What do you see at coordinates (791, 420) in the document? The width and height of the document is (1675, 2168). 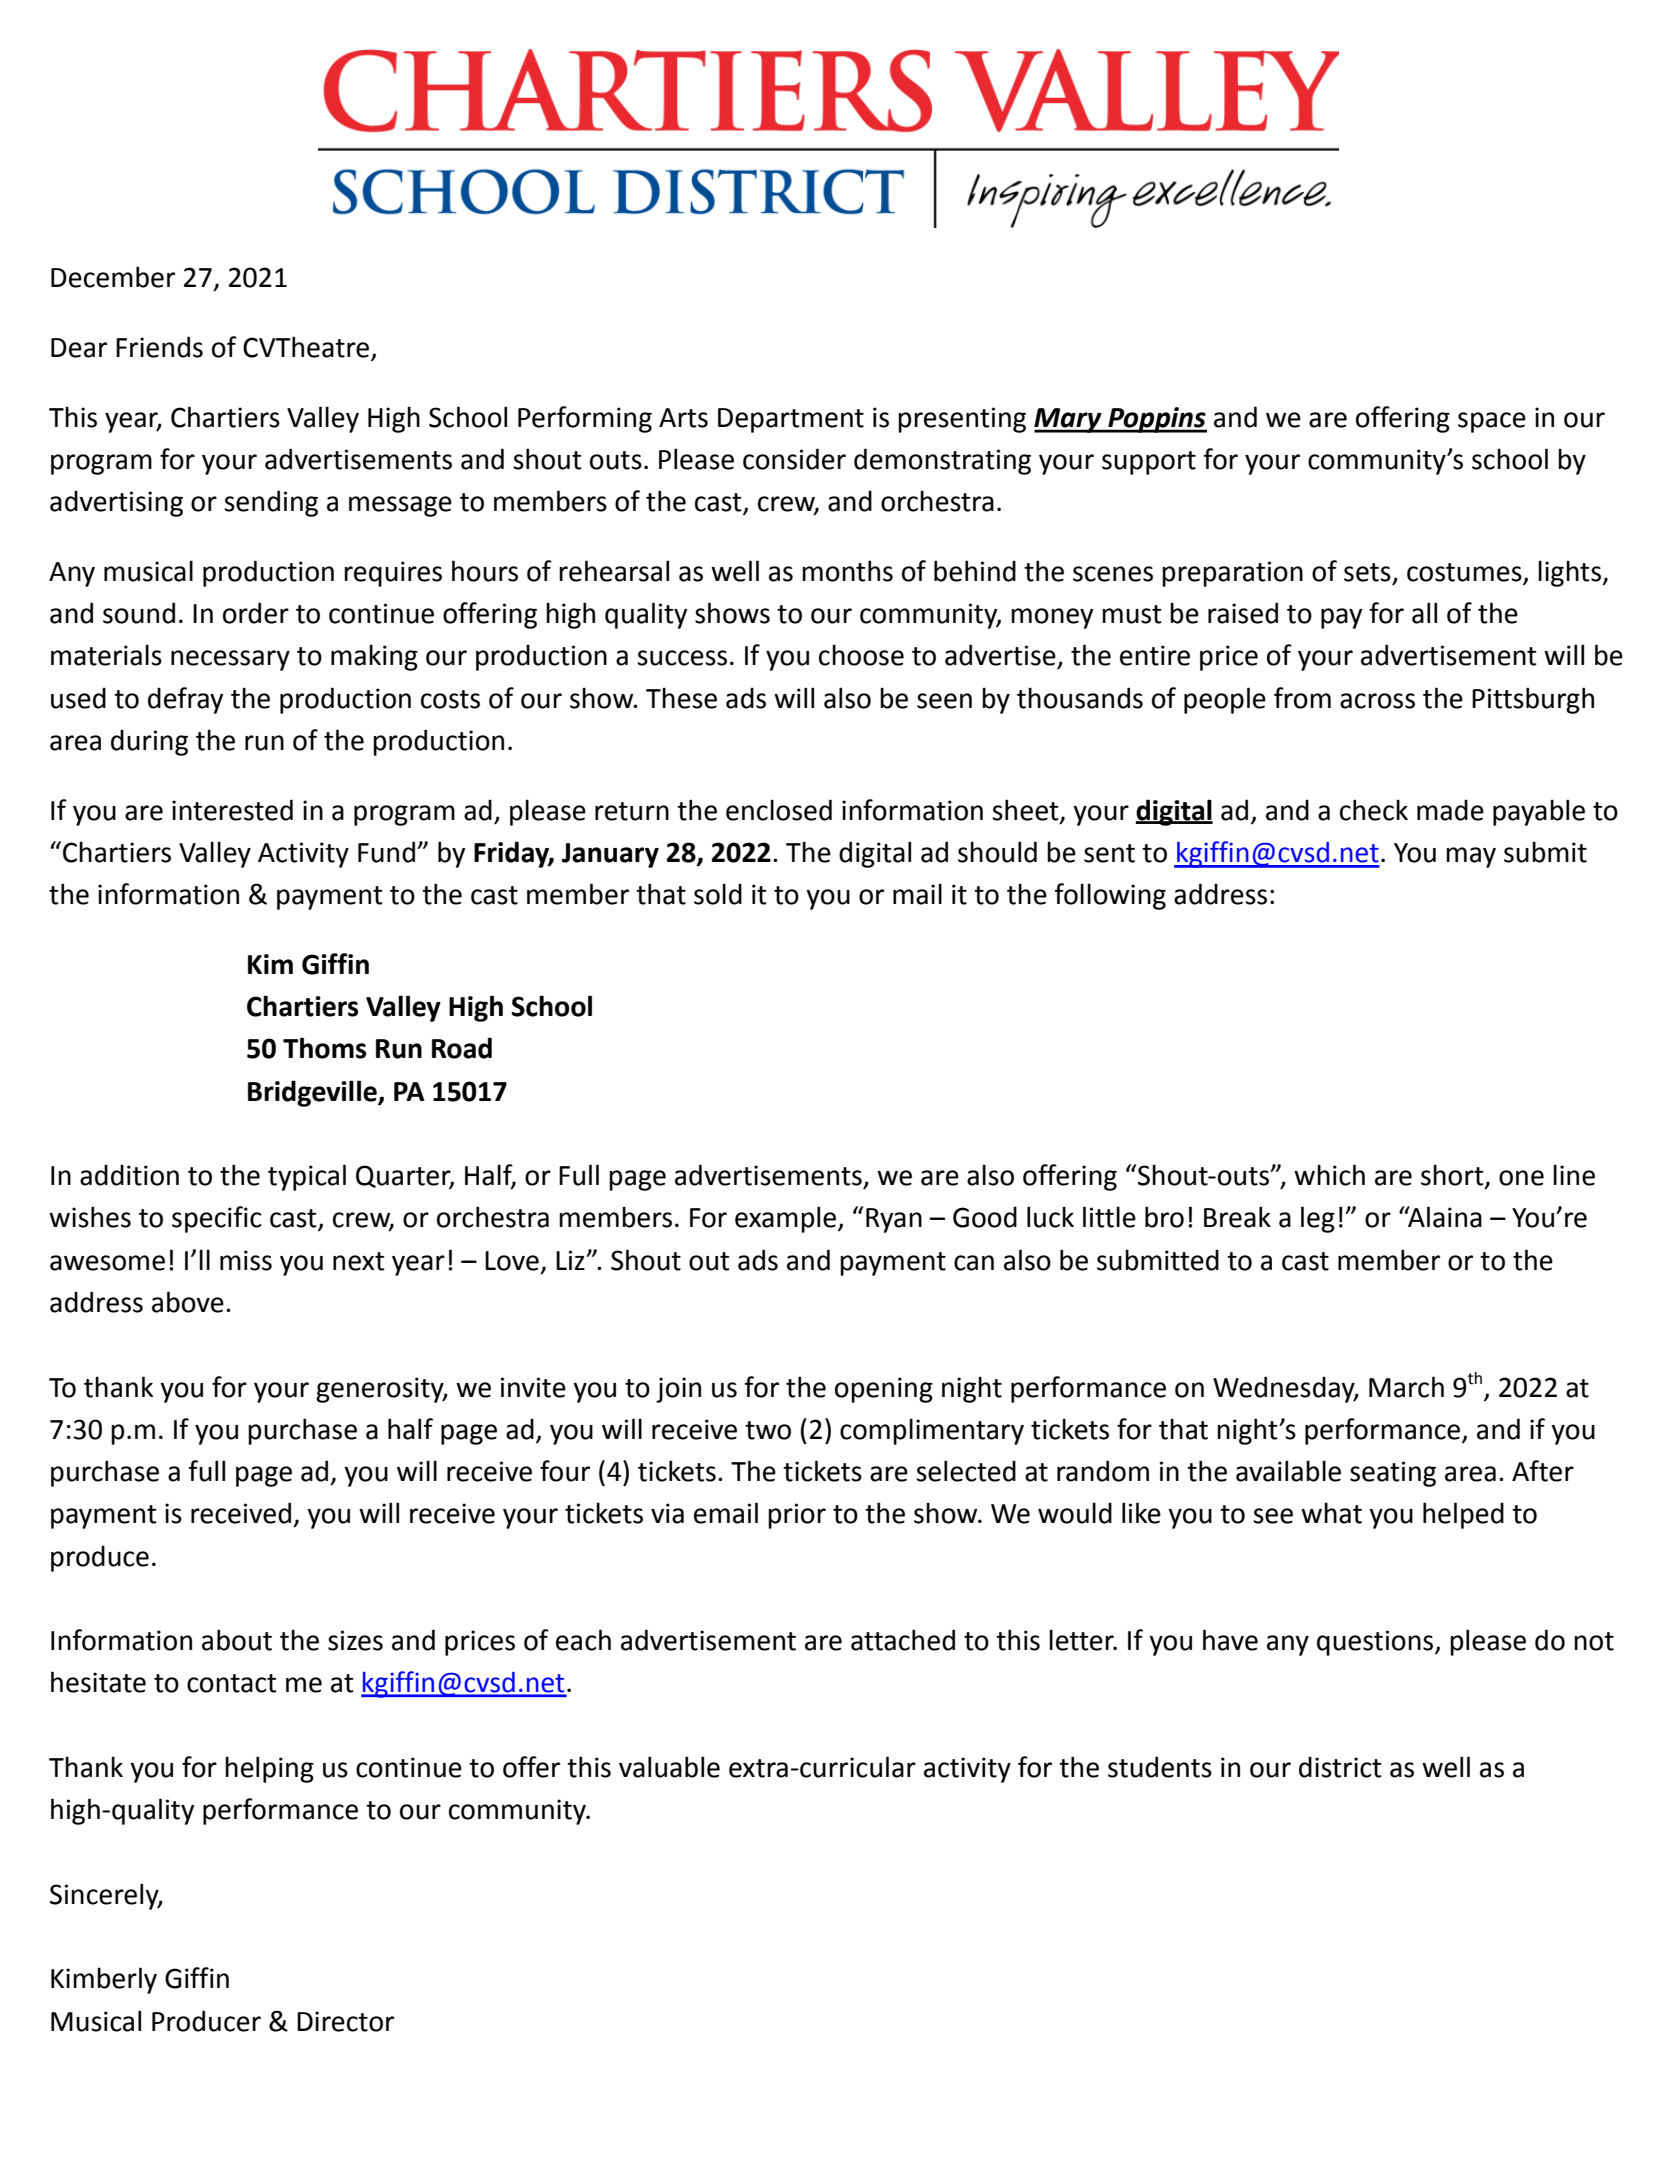 I see `Department` at bounding box center [791, 420].
